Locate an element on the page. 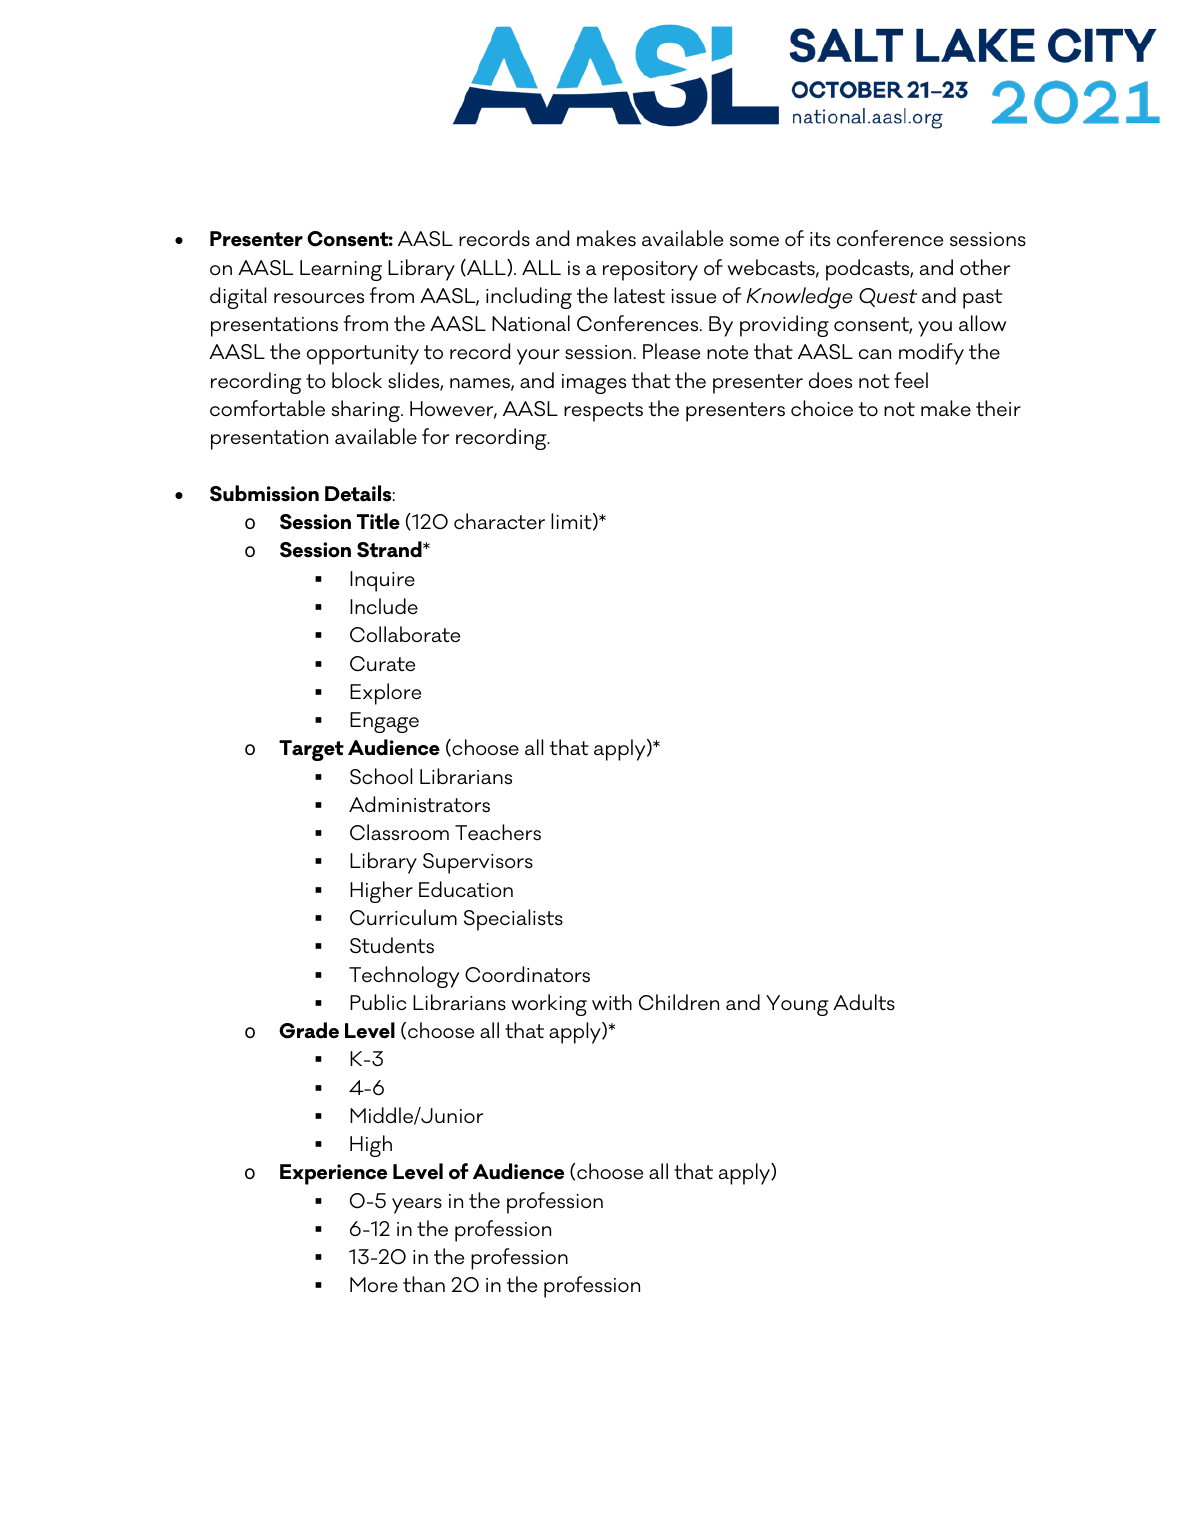 This image has height=1537, width=1187. than is located at coordinates (424, 1284).
